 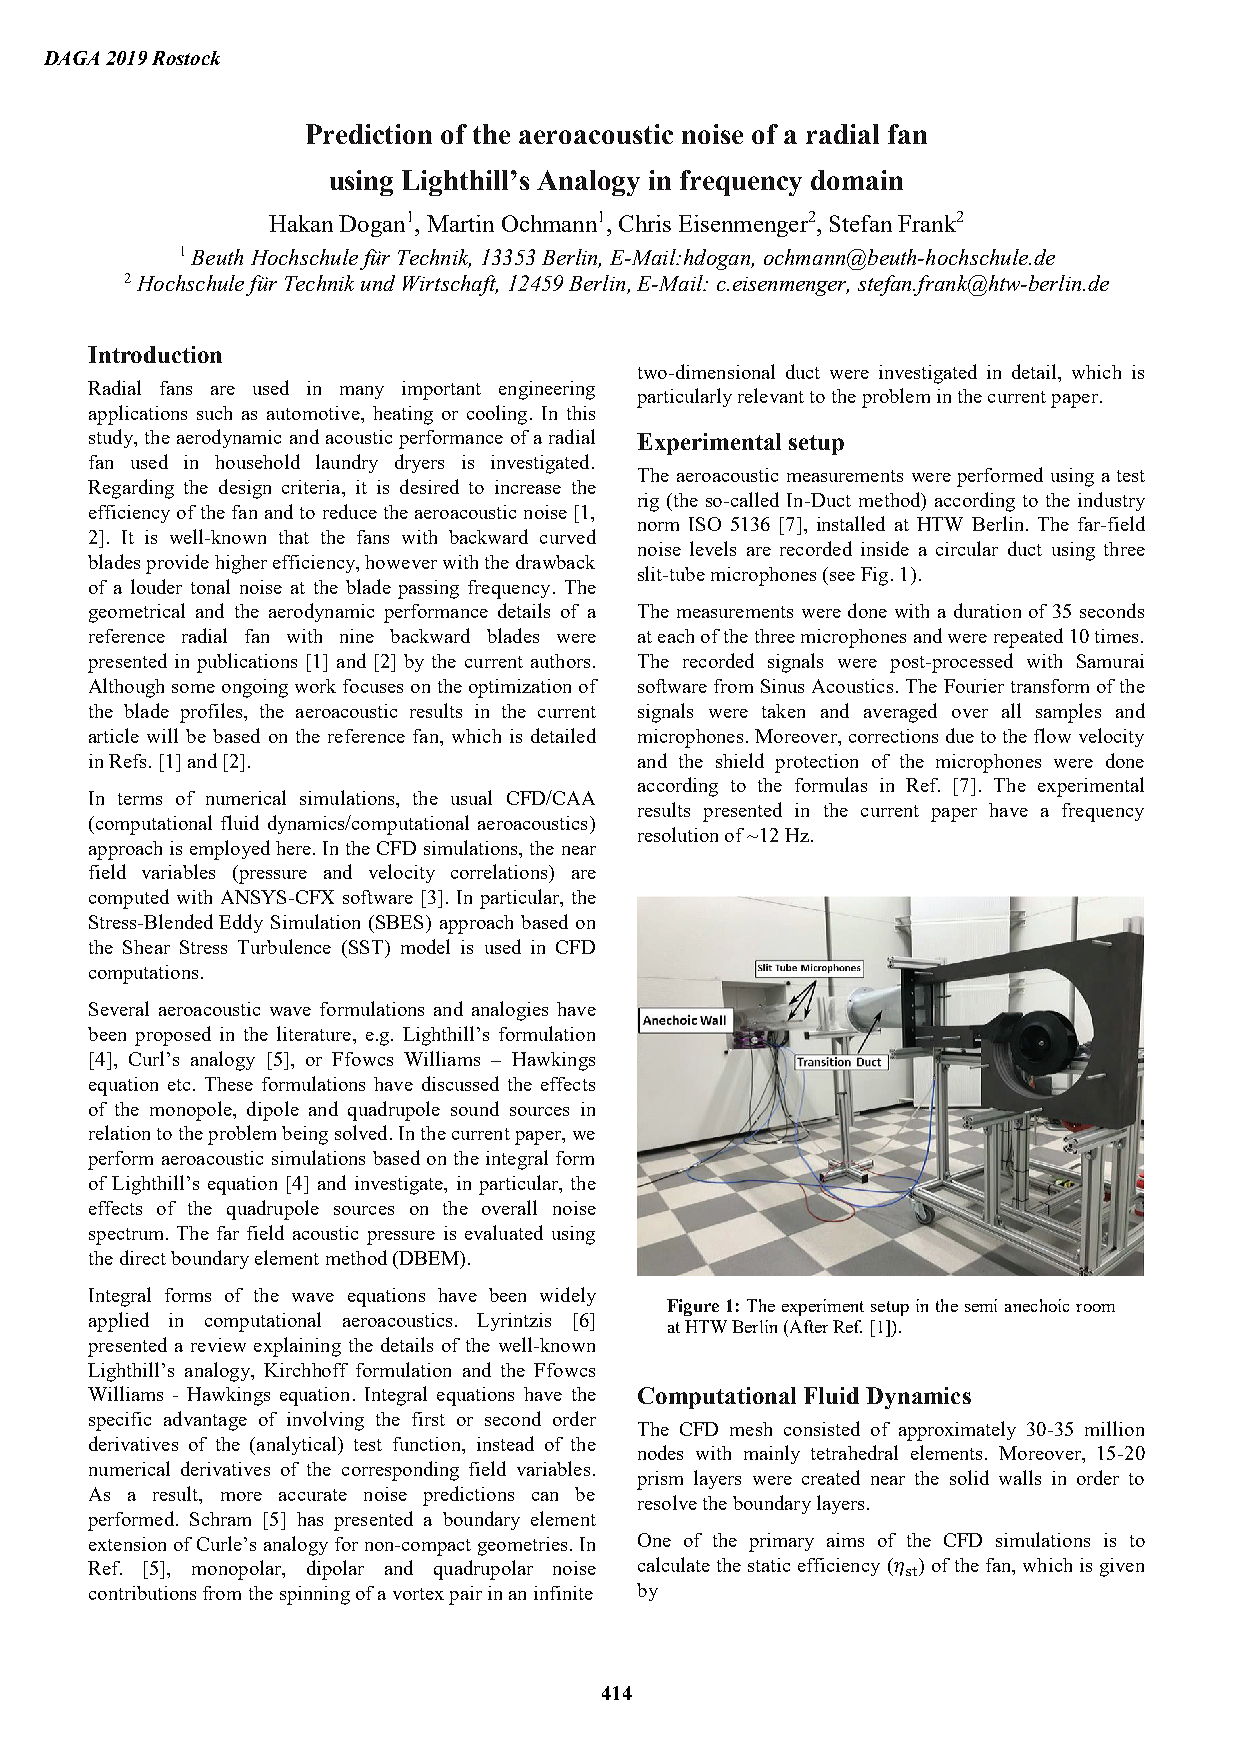 I want to click on walls, so click(x=1020, y=1477).
